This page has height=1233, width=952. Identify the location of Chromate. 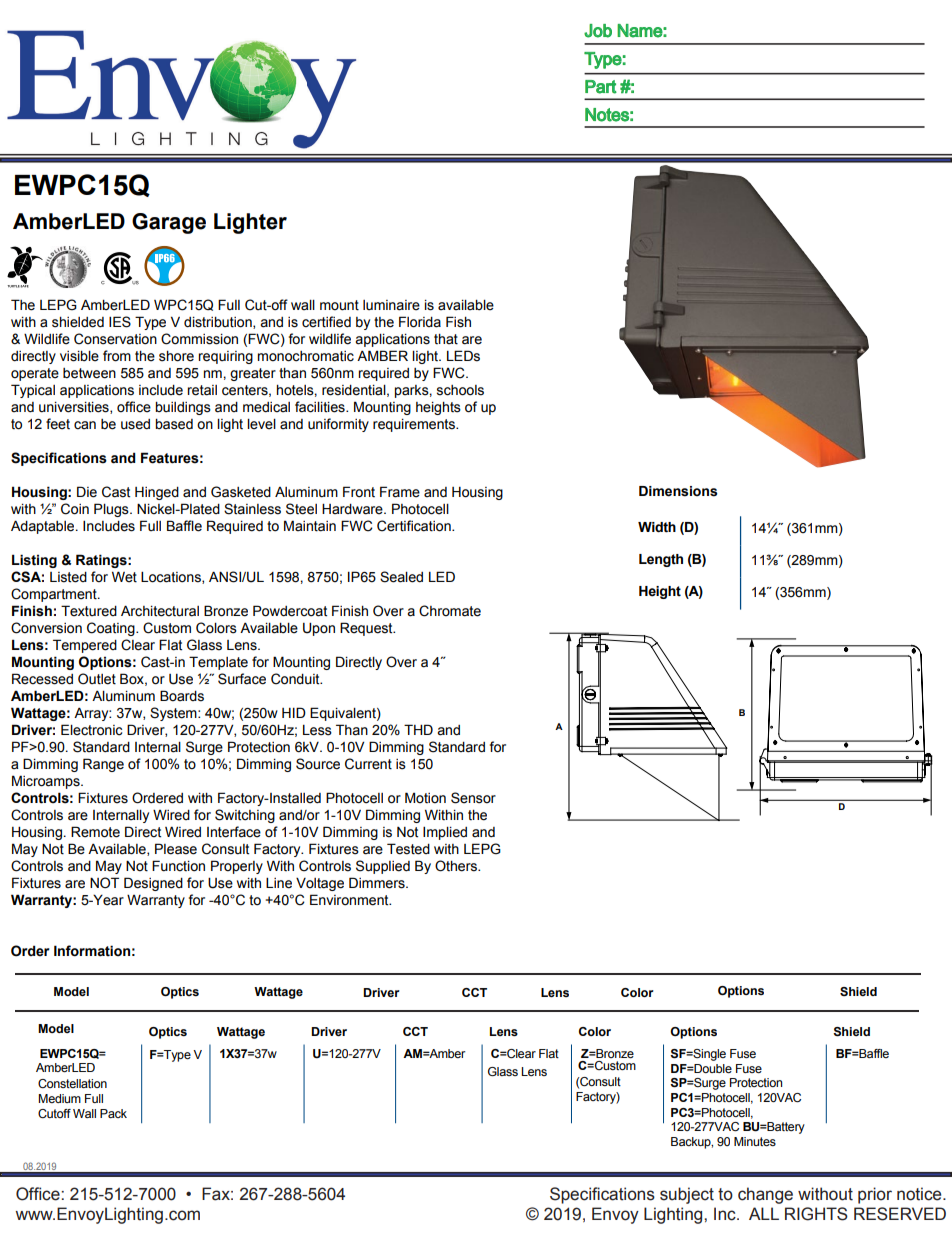
(450, 611).
